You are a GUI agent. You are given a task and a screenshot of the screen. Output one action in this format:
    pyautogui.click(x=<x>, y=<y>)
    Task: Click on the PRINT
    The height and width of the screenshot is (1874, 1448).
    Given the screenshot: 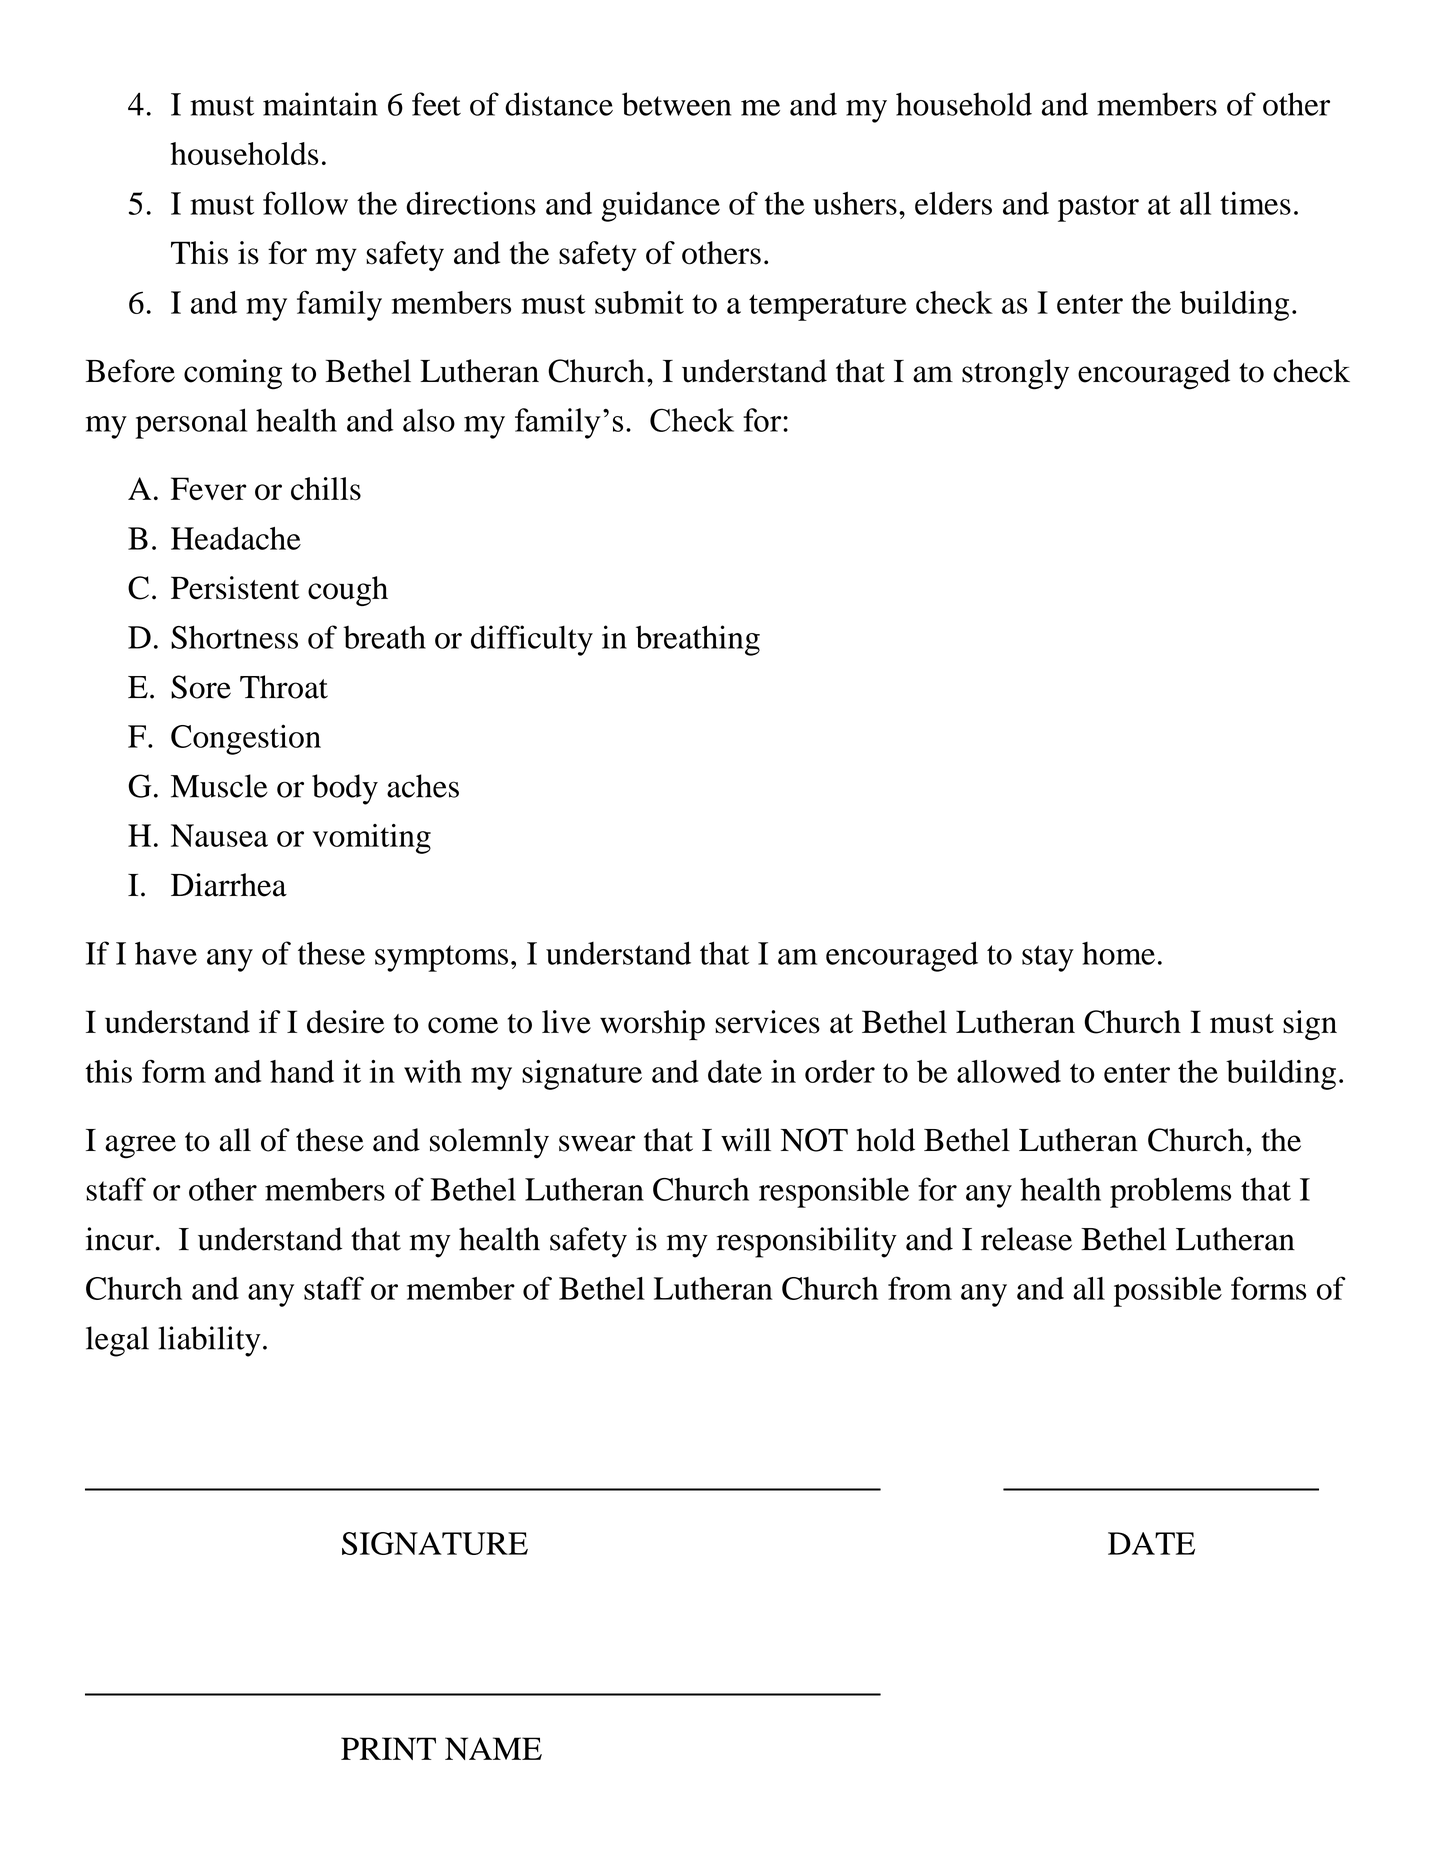 What is the action you would take?
    pyautogui.click(x=388, y=1748)
